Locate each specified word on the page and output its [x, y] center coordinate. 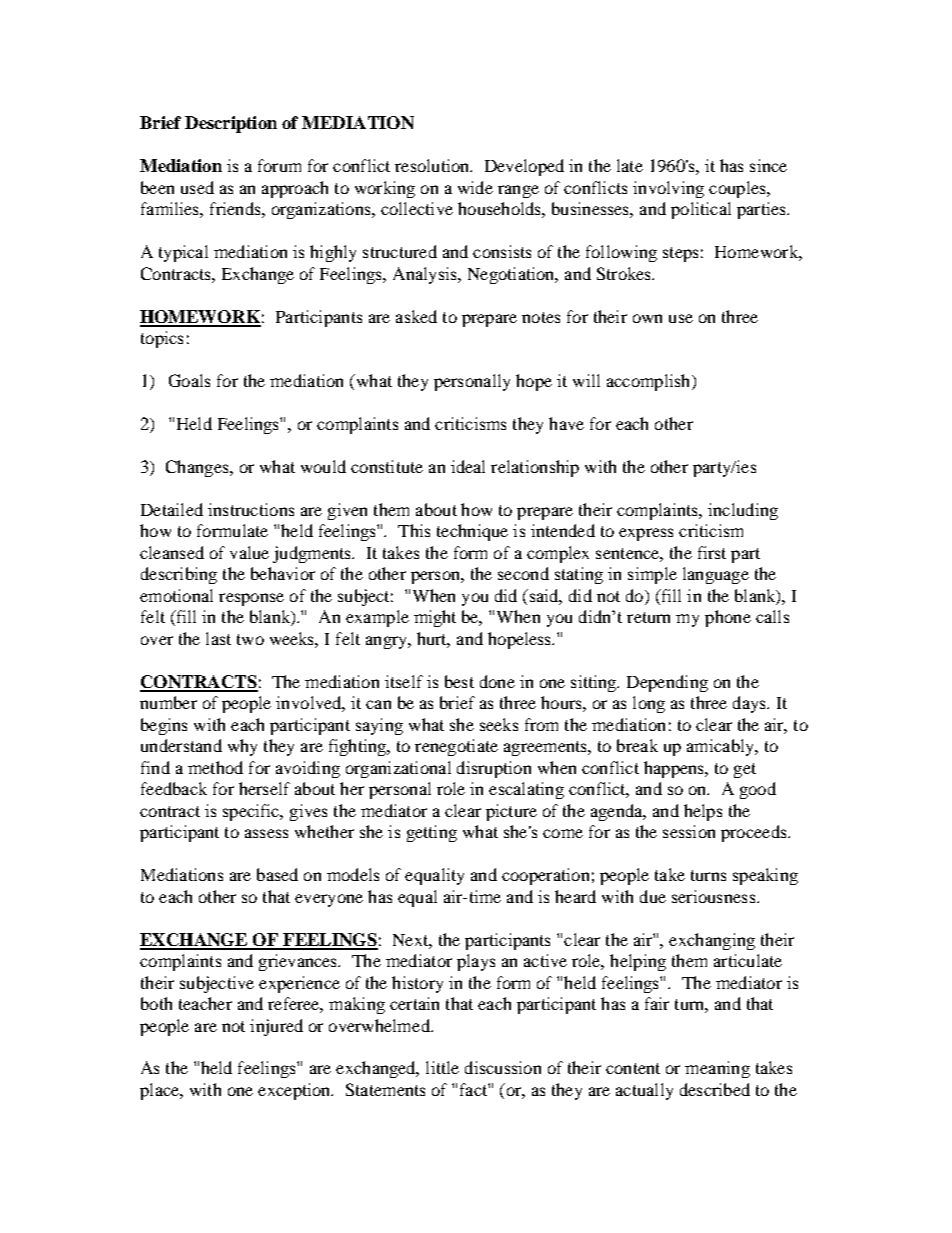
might [435, 618]
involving [668, 189]
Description [231, 124]
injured [276, 1027]
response [251, 599]
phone [728, 618]
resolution [433, 165]
